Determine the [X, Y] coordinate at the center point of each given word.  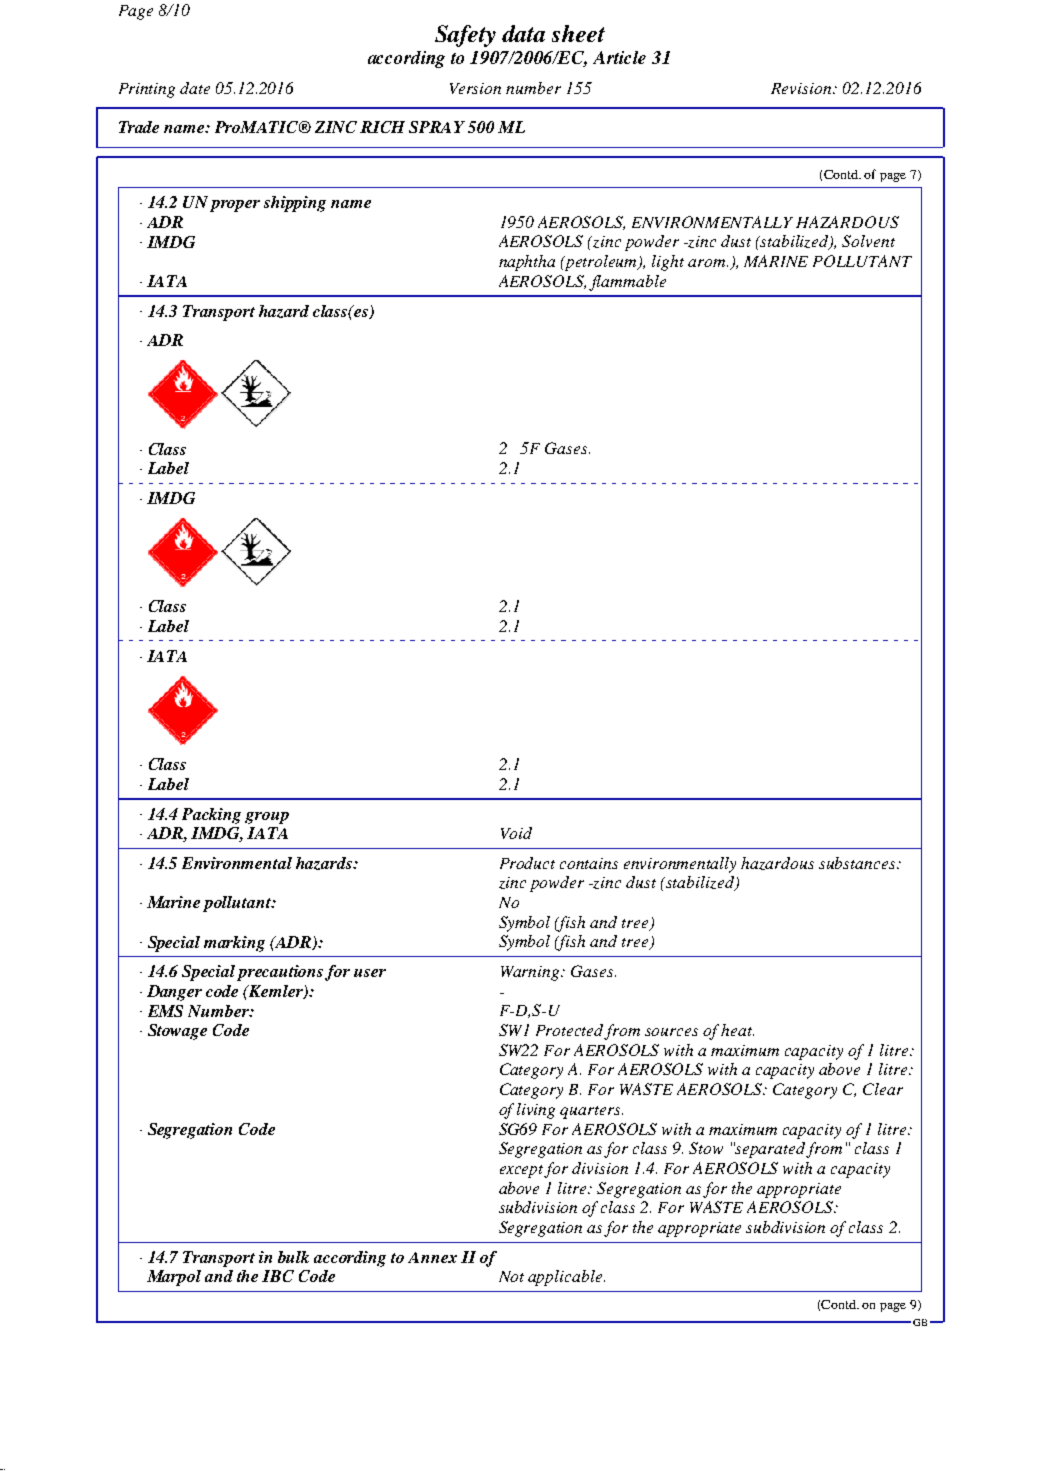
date [195, 88]
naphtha [527, 263]
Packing [211, 816]
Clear [883, 1089]
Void [516, 833]
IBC [278, 1276]
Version [475, 88]
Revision [802, 88]
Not [511, 1276]
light [668, 263]
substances [858, 863]
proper [235, 206]
